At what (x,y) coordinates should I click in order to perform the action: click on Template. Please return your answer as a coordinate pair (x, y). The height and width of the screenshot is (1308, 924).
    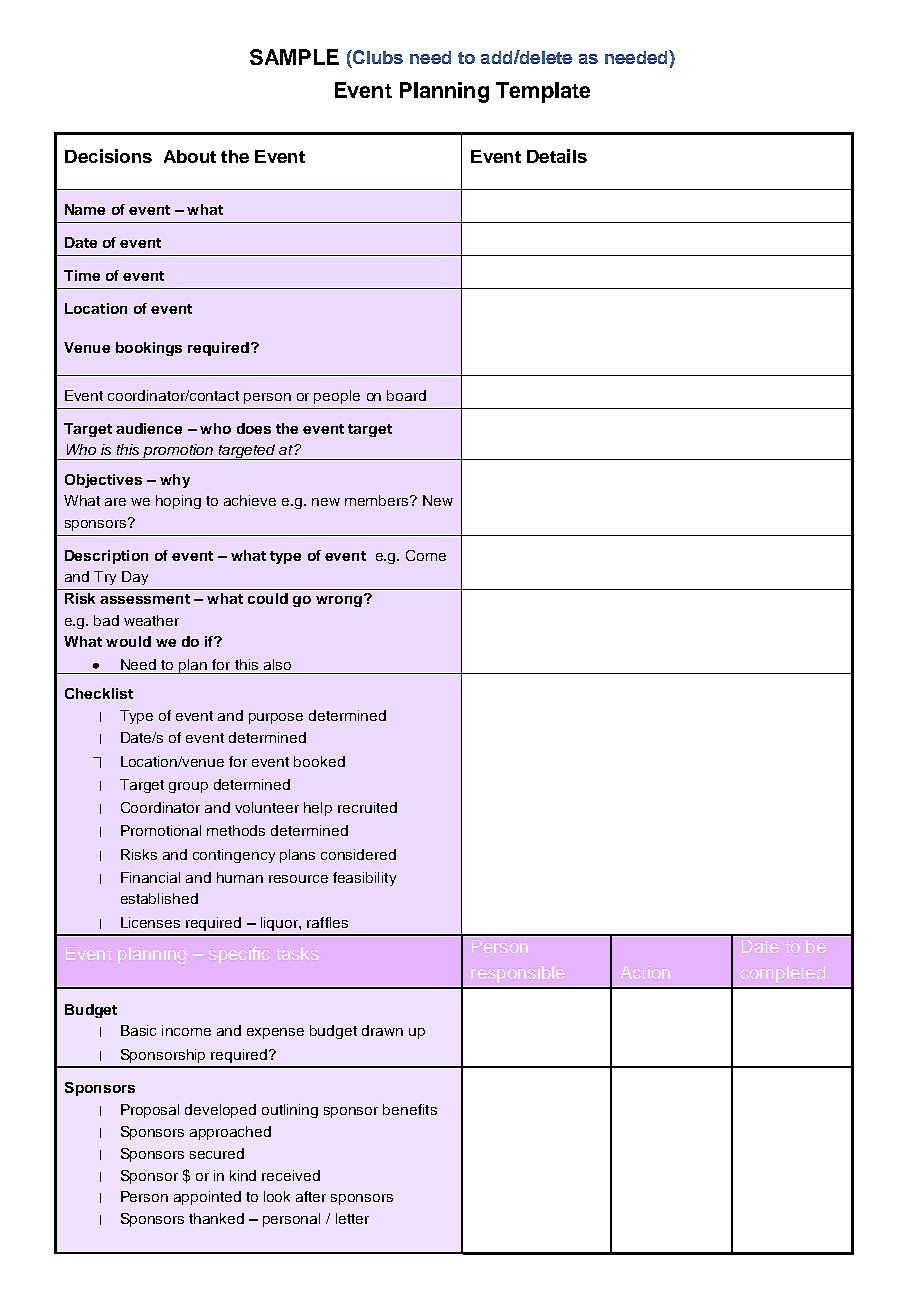
    Looking at the image, I should click on (543, 92).
